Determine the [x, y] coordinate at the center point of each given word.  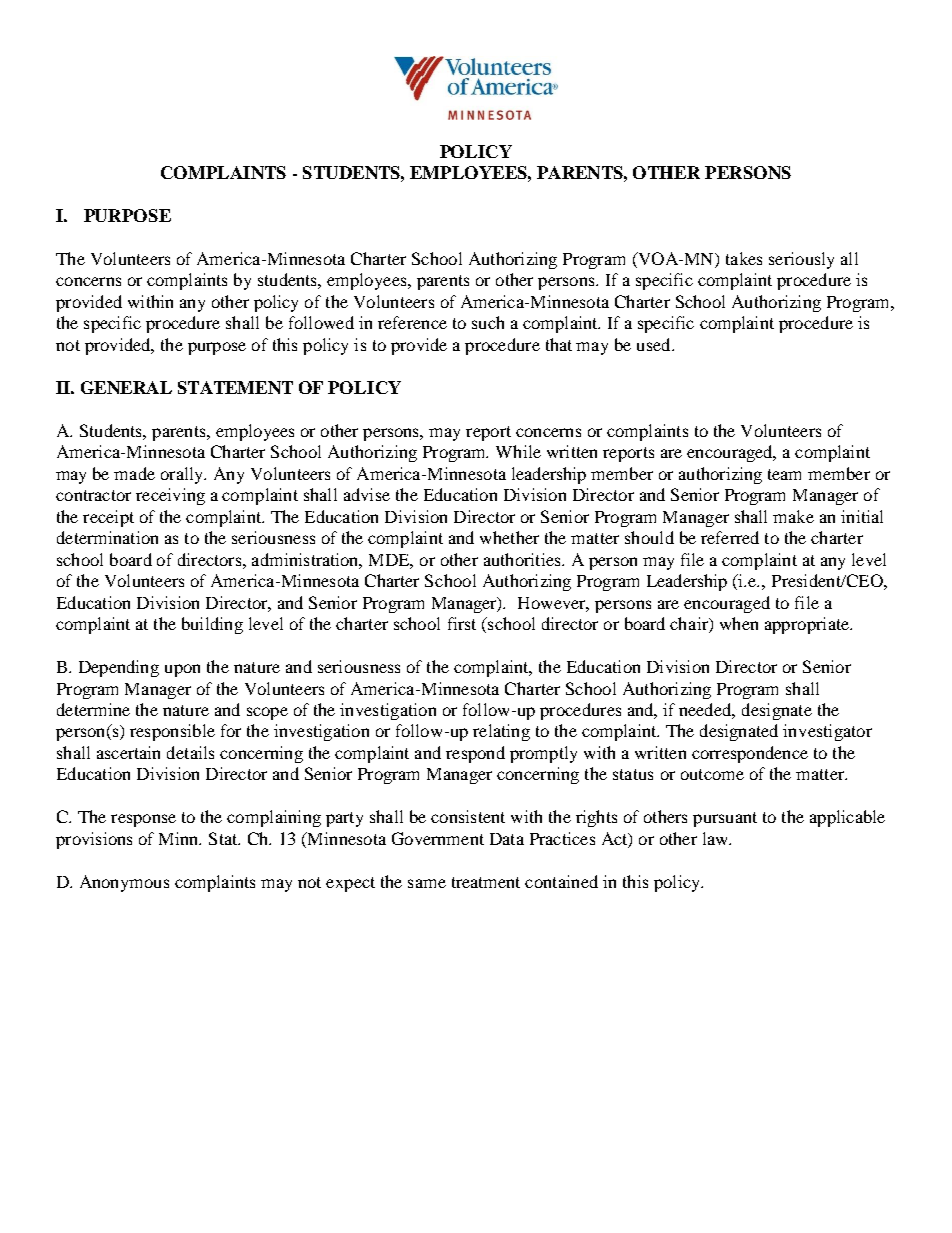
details [190, 752]
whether [509, 537]
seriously [801, 260]
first [462, 623]
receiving [170, 496]
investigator [827, 732]
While [518, 451]
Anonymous [124, 883]
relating [501, 732]
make [793, 516]
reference [412, 322]
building [212, 625]
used [655, 344]
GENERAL [126, 387]
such [488, 322]
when [739, 623]
